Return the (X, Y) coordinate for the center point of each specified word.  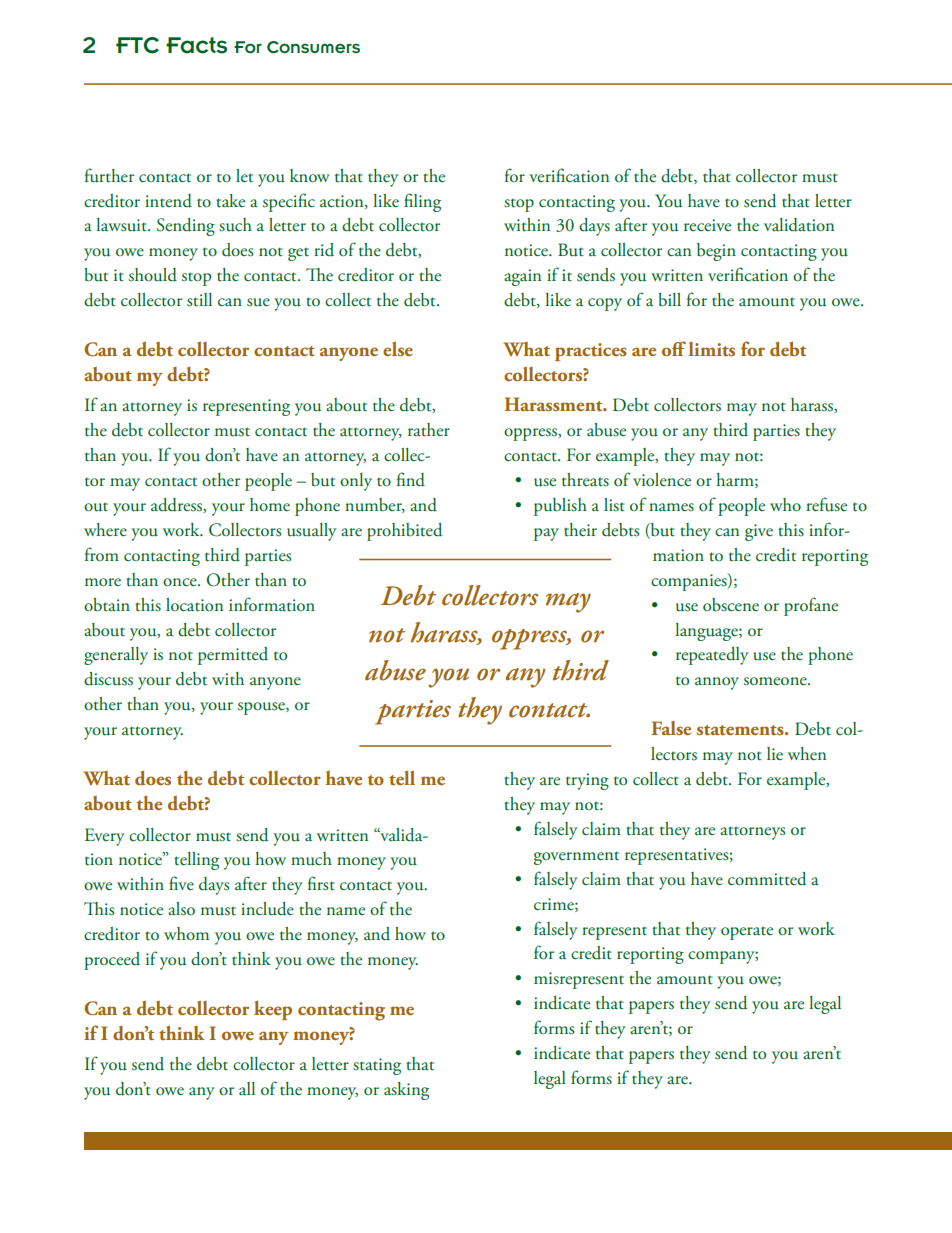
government (576, 858)
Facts (196, 45)
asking (406, 1091)
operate (747, 933)
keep (273, 1010)
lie (775, 754)
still (199, 300)
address (177, 505)
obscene (731, 605)
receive (707, 225)
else (398, 348)
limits (711, 349)
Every (105, 837)
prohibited (404, 532)
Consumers (313, 47)
